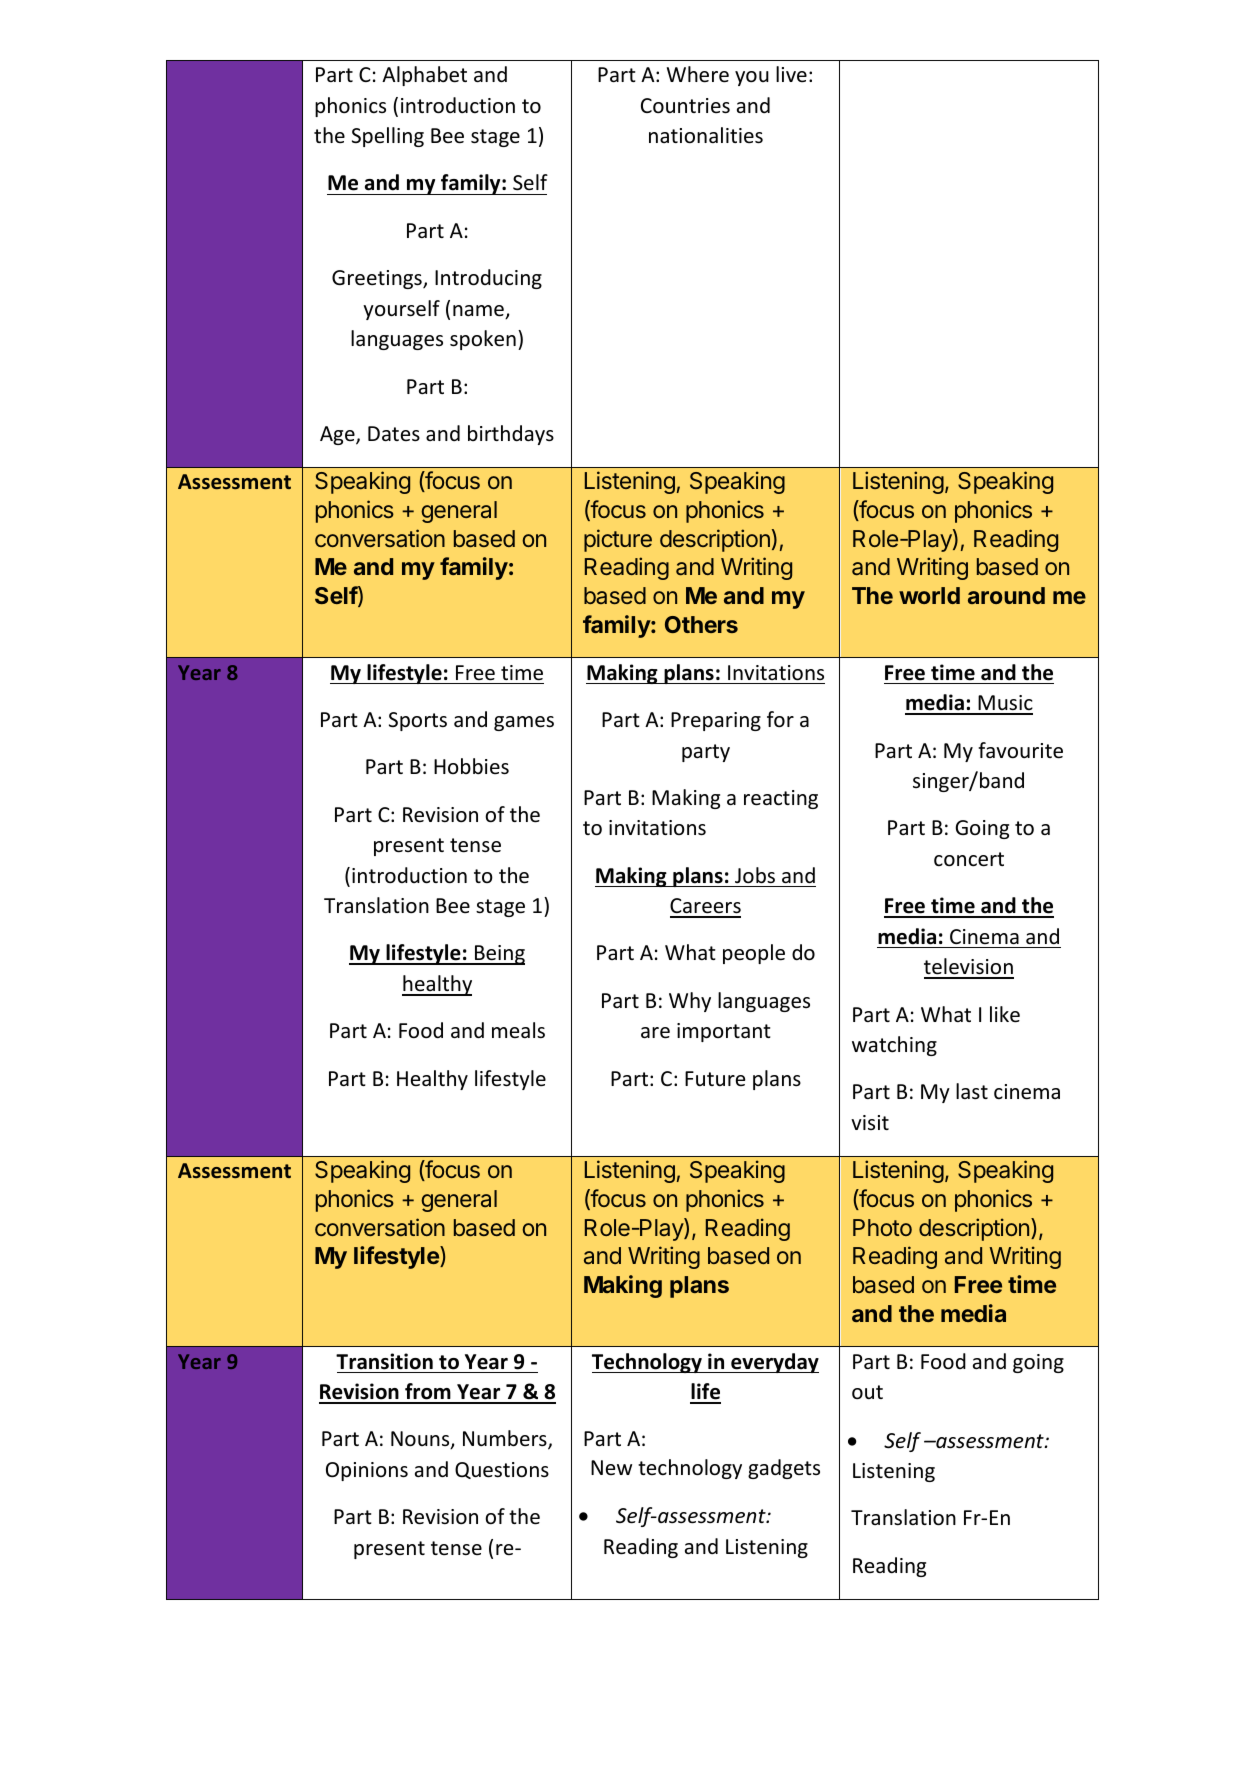 Image resolution: width=1253 pixels, height=1772 pixels. Describe the element at coordinates (715, 1078) in the screenshot. I see `Future` at that location.
